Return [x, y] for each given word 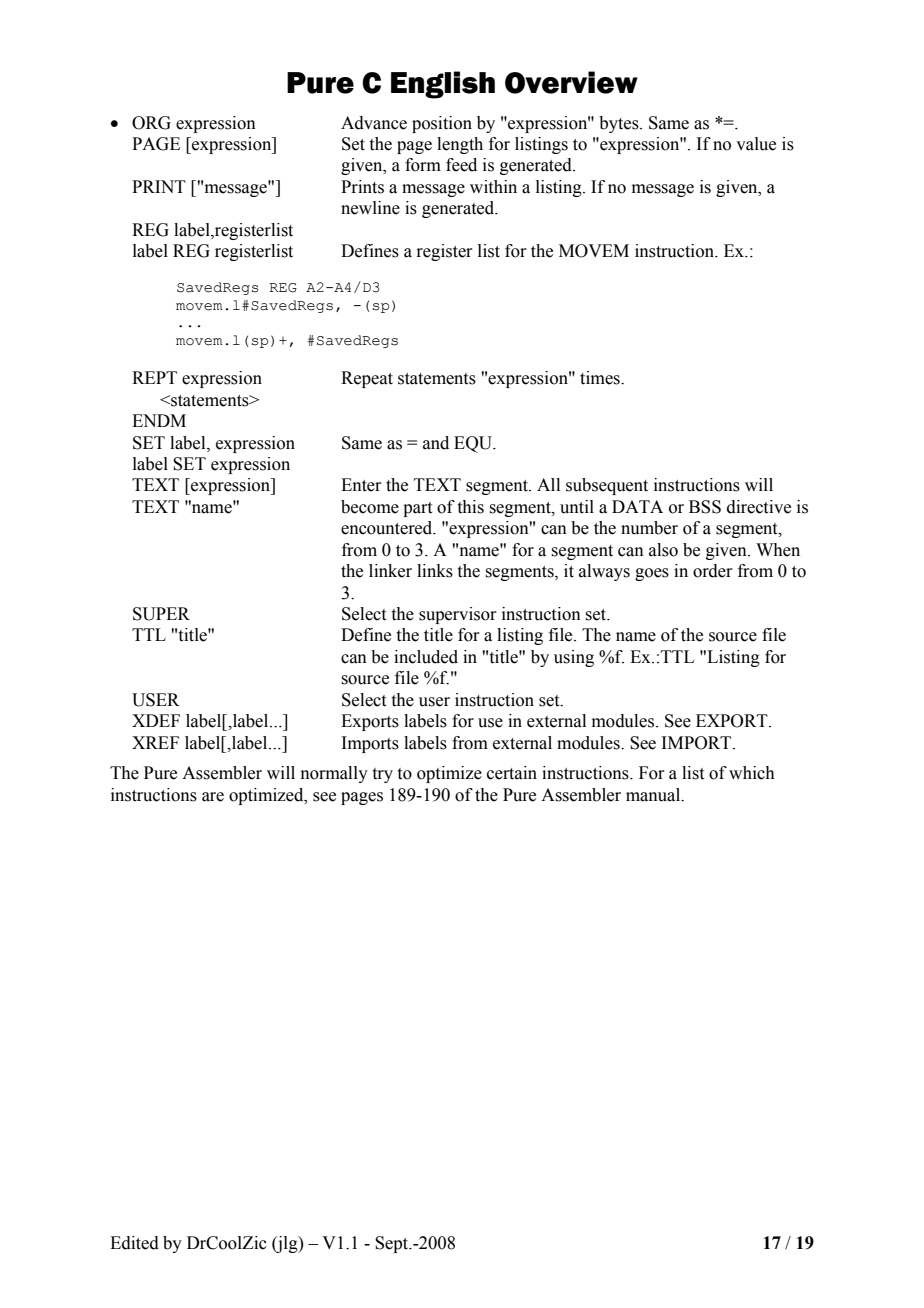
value [756, 144]
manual [654, 795]
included [426, 657]
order [713, 571]
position [442, 124]
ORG [151, 123]
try [383, 775]
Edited [134, 1243]
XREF [155, 742]
